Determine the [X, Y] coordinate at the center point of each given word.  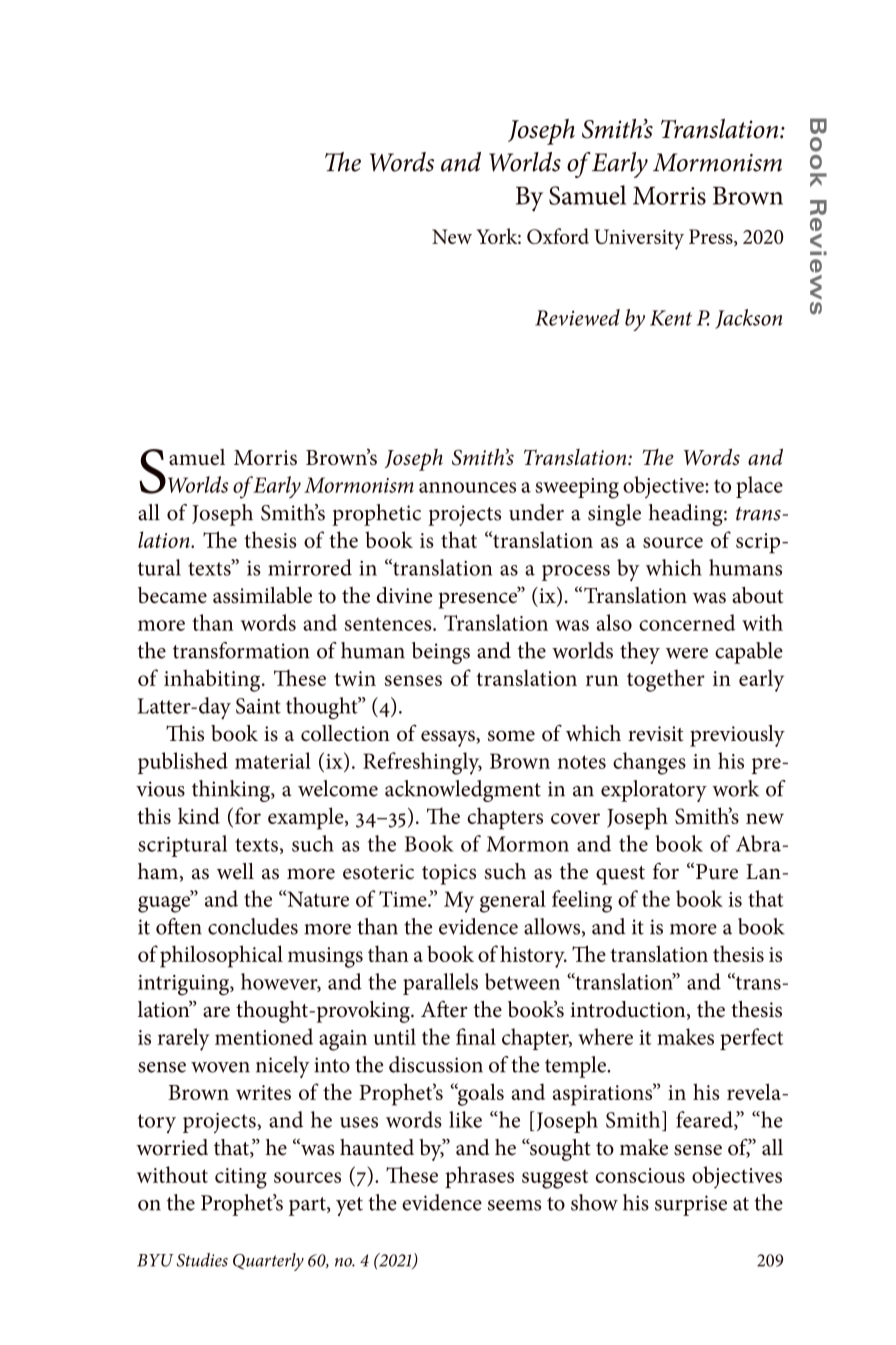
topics [449, 874]
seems [514, 1205]
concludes [253, 926]
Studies [202, 1260]
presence [479, 599]
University [639, 239]
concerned [687, 622]
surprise [691, 1205]
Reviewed [577, 317]
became [172, 595]
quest [620, 875]
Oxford [558, 236]
